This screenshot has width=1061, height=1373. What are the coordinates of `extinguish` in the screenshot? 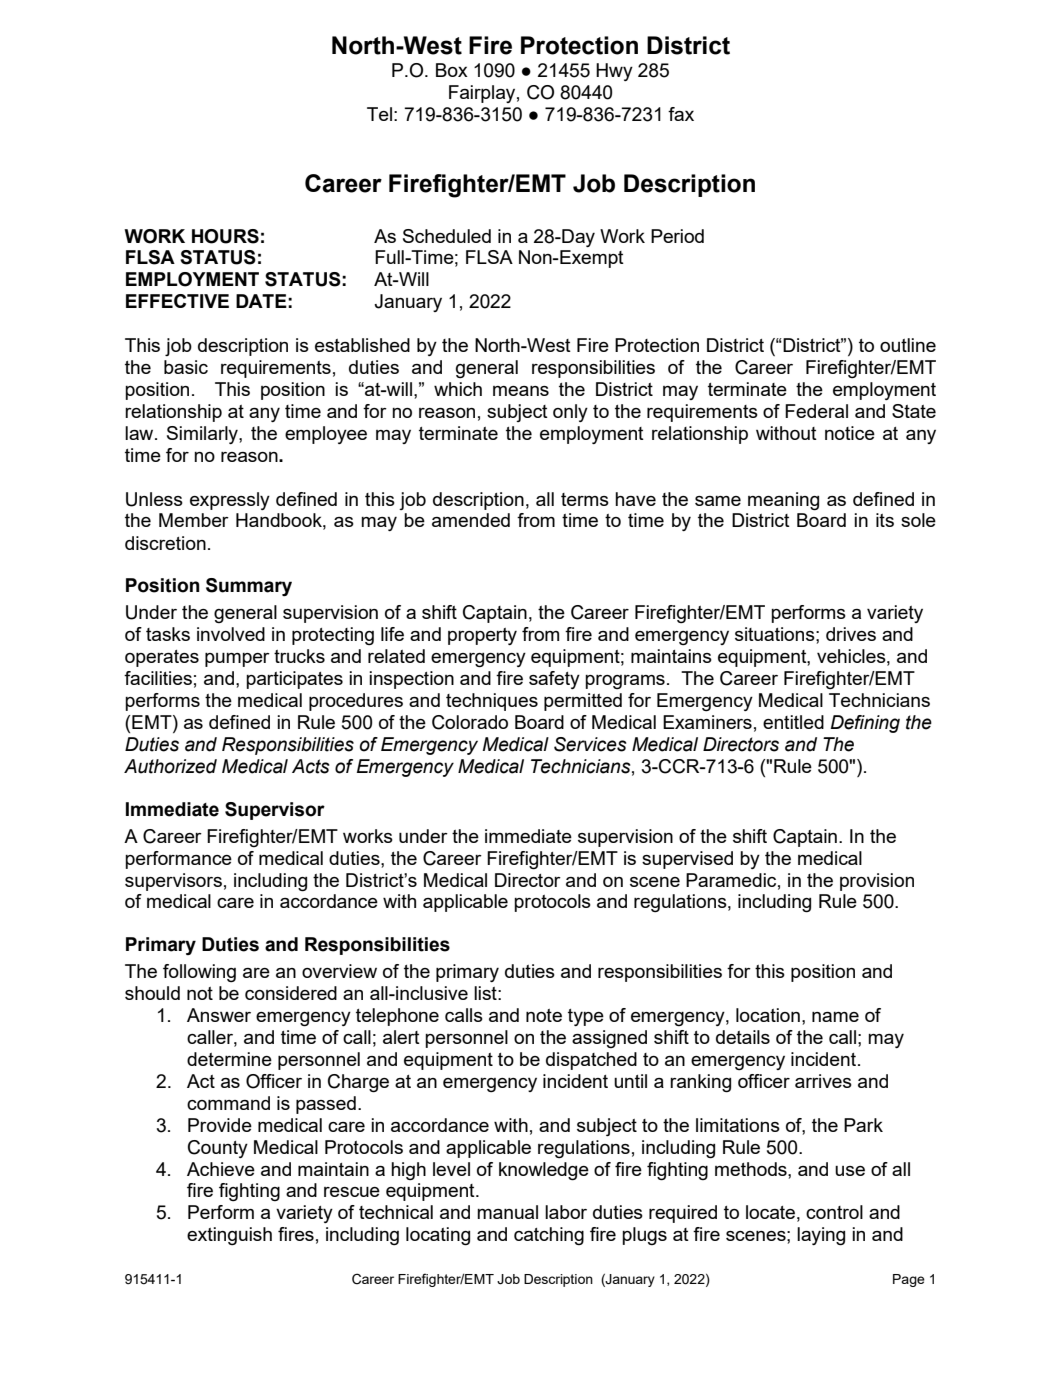 It's located at (229, 1236).
